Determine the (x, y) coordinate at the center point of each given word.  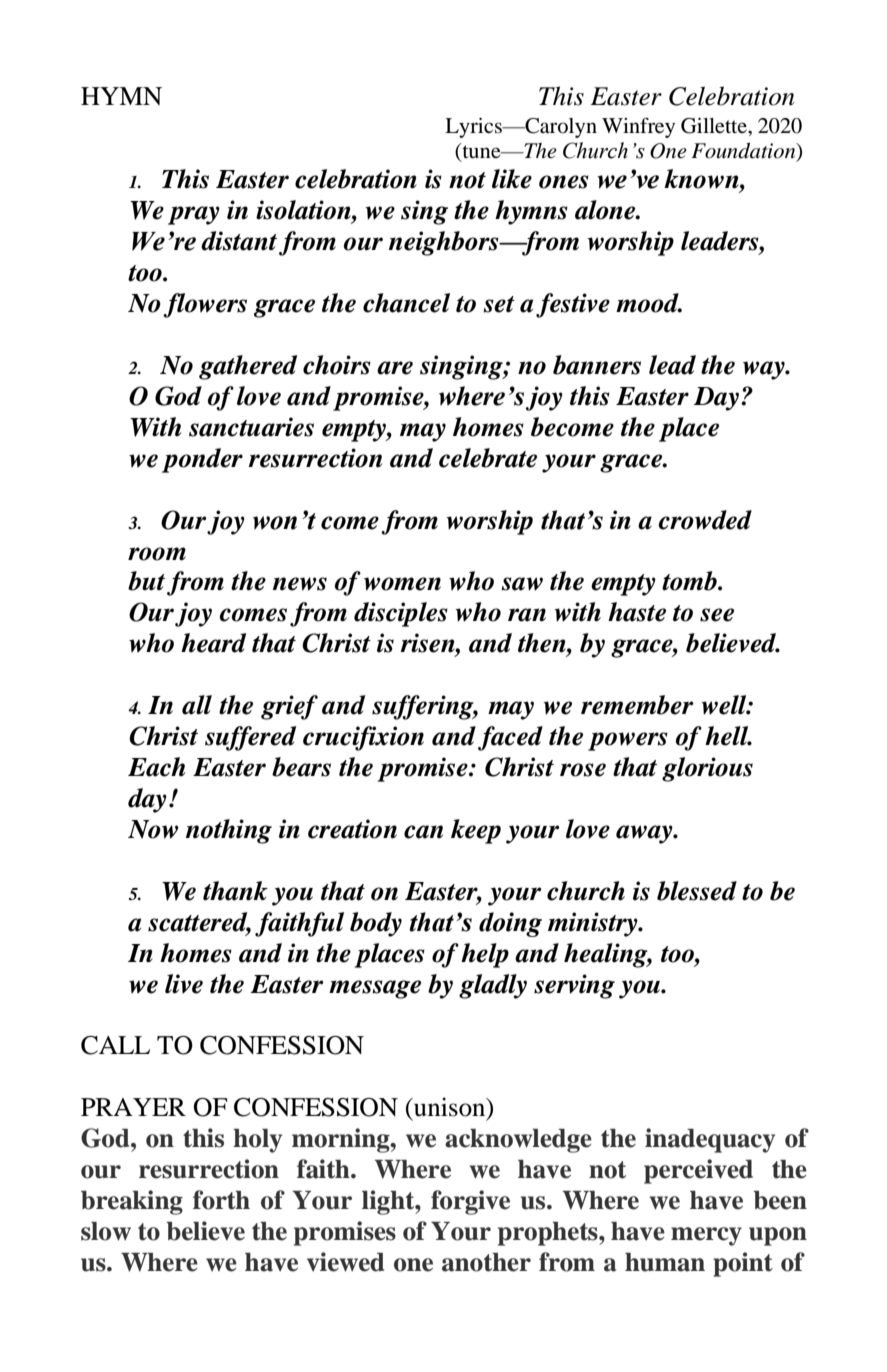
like (512, 179)
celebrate (488, 458)
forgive (470, 1202)
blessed (697, 891)
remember (637, 705)
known (702, 179)
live (184, 984)
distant (239, 241)
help (485, 955)
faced (510, 738)
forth (221, 1200)
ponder (202, 460)
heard (213, 643)
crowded (705, 520)
